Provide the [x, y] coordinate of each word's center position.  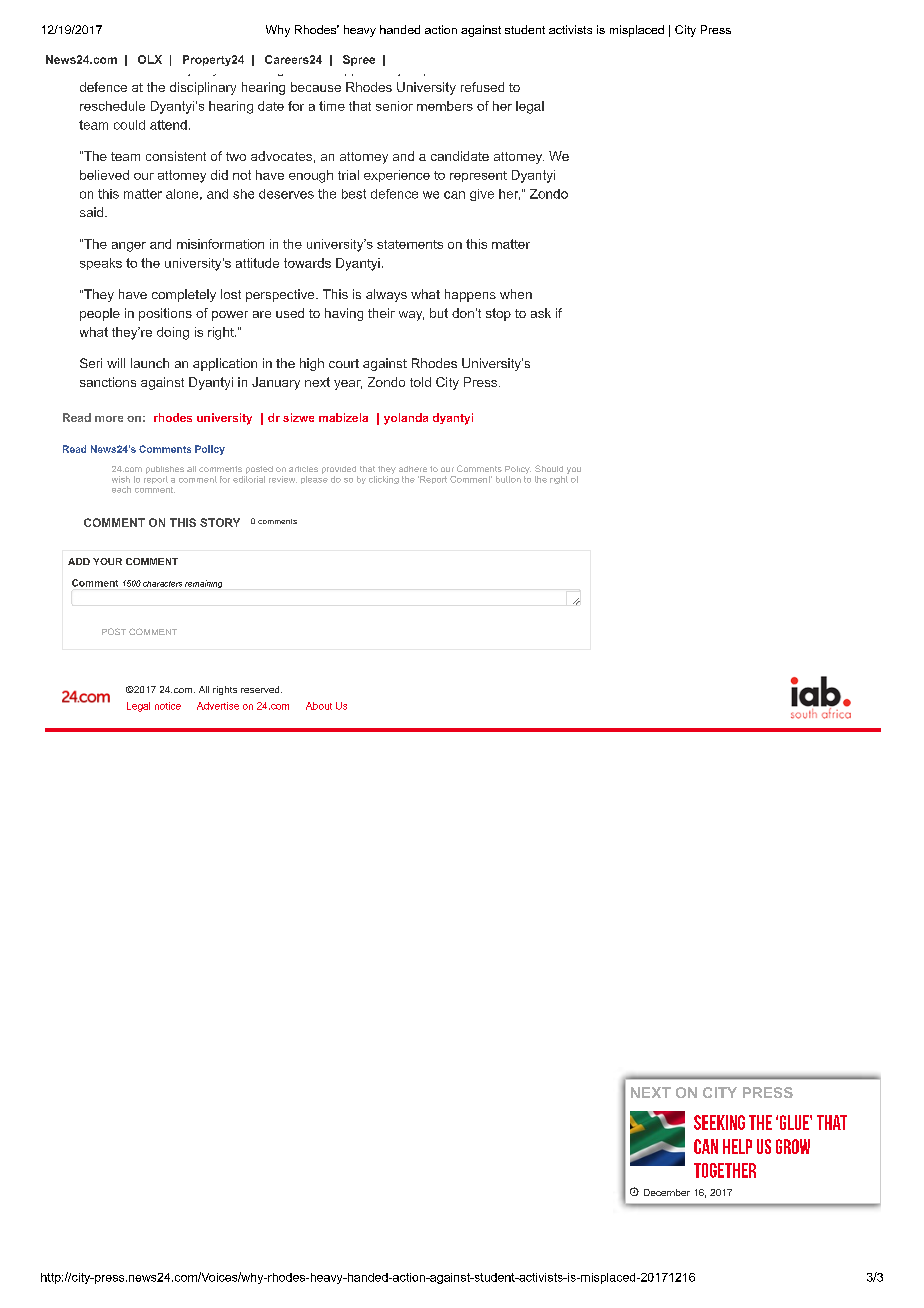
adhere [413, 469]
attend [168, 125]
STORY [220, 522]
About [319, 706]
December [667, 1192]
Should [549, 468]
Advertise [218, 706]
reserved [261, 689]
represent [478, 176]
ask [541, 313]
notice [168, 706]
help [737, 1146]
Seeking [719, 1122]
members [445, 106]
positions [165, 314]
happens [470, 295]
